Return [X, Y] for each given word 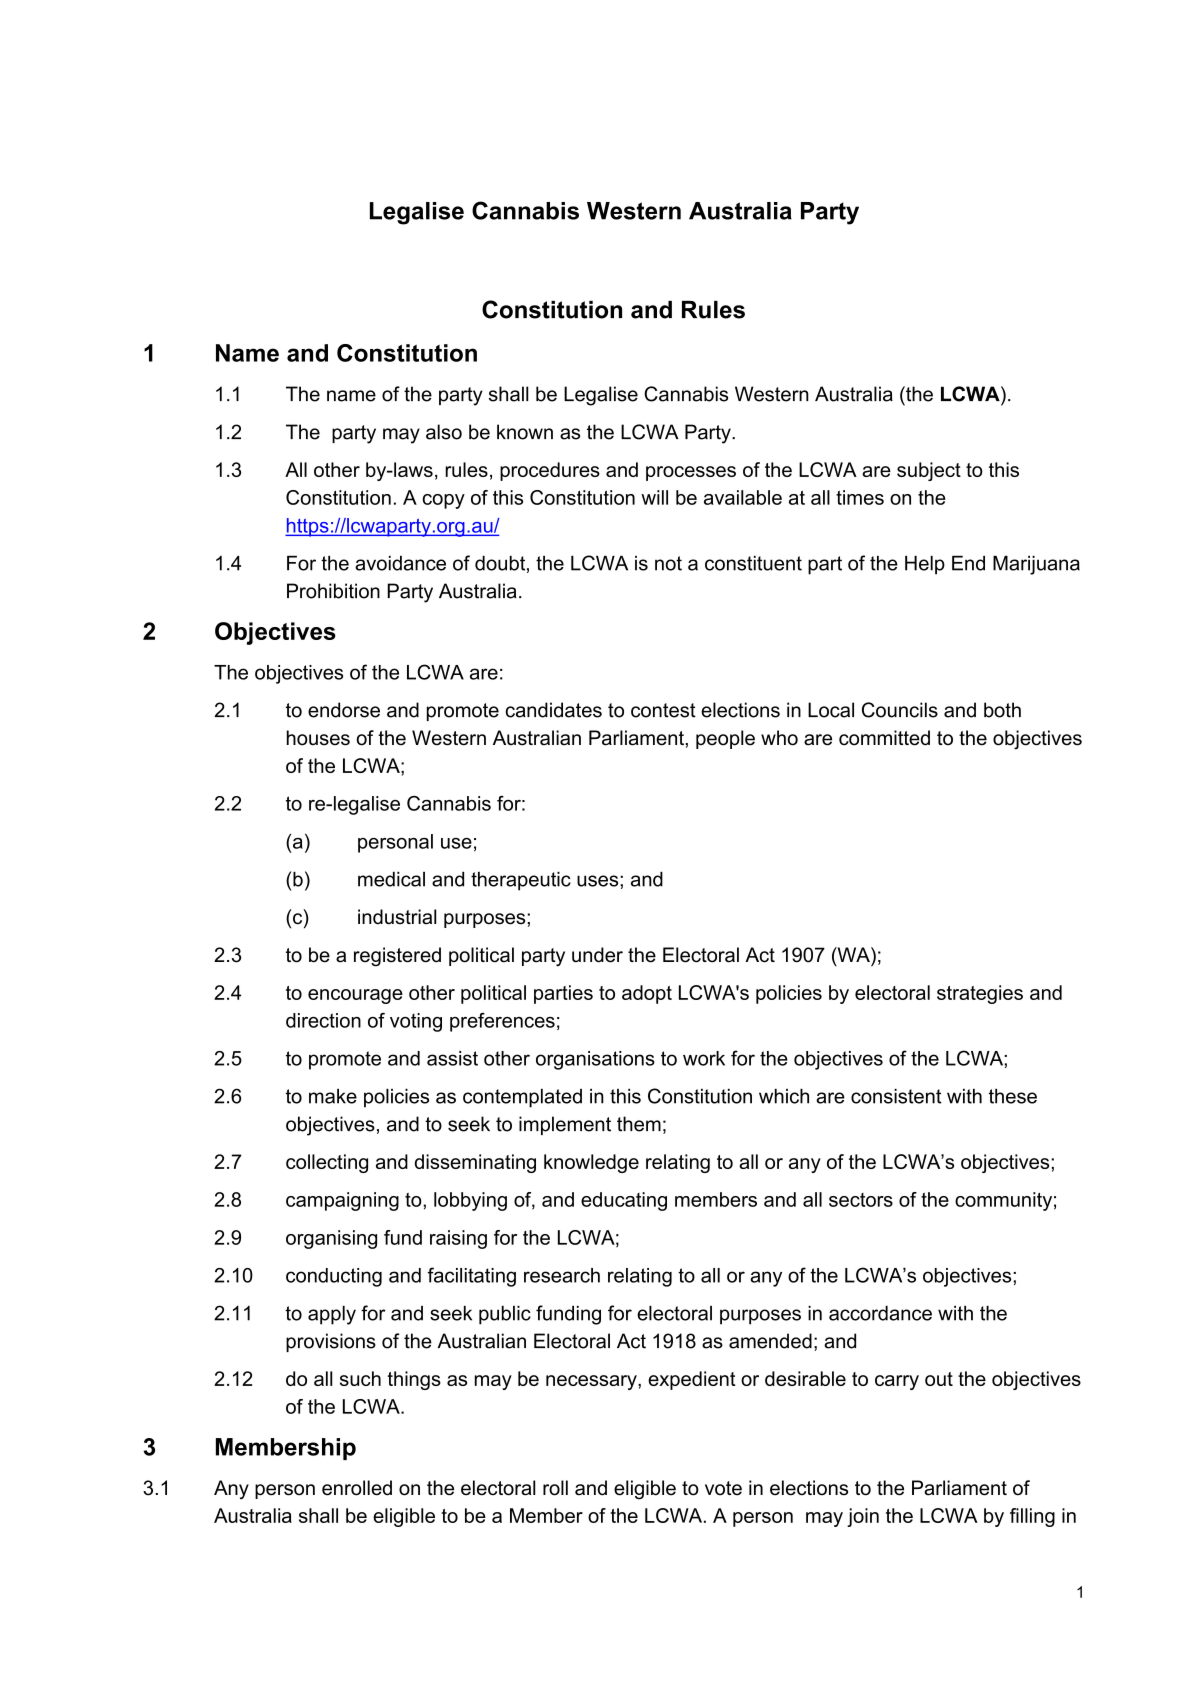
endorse [344, 710]
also [444, 432]
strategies [980, 994]
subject [929, 471]
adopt [647, 994]
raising [458, 1239]
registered [397, 957]
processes [691, 473]
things [414, 1380]
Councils [900, 710]
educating [624, 1201]
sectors [861, 1200]
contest [663, 710]
